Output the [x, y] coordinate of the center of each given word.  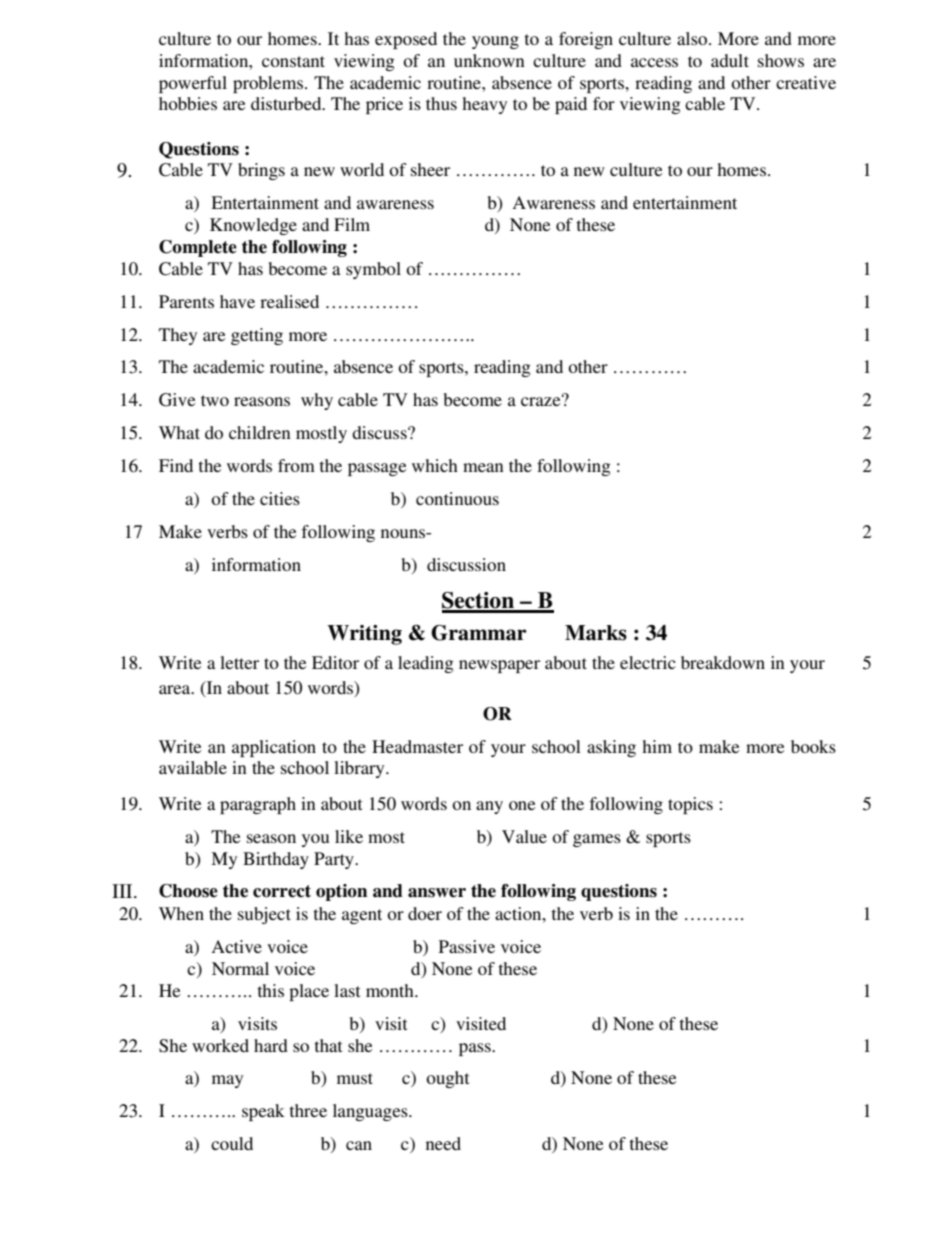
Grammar [479, 633]
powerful [193, 84]
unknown [489, 60]
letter [239, 662]
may [227, 1081]
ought [447, 1079]
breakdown [723, 662]
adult [730, 60]
